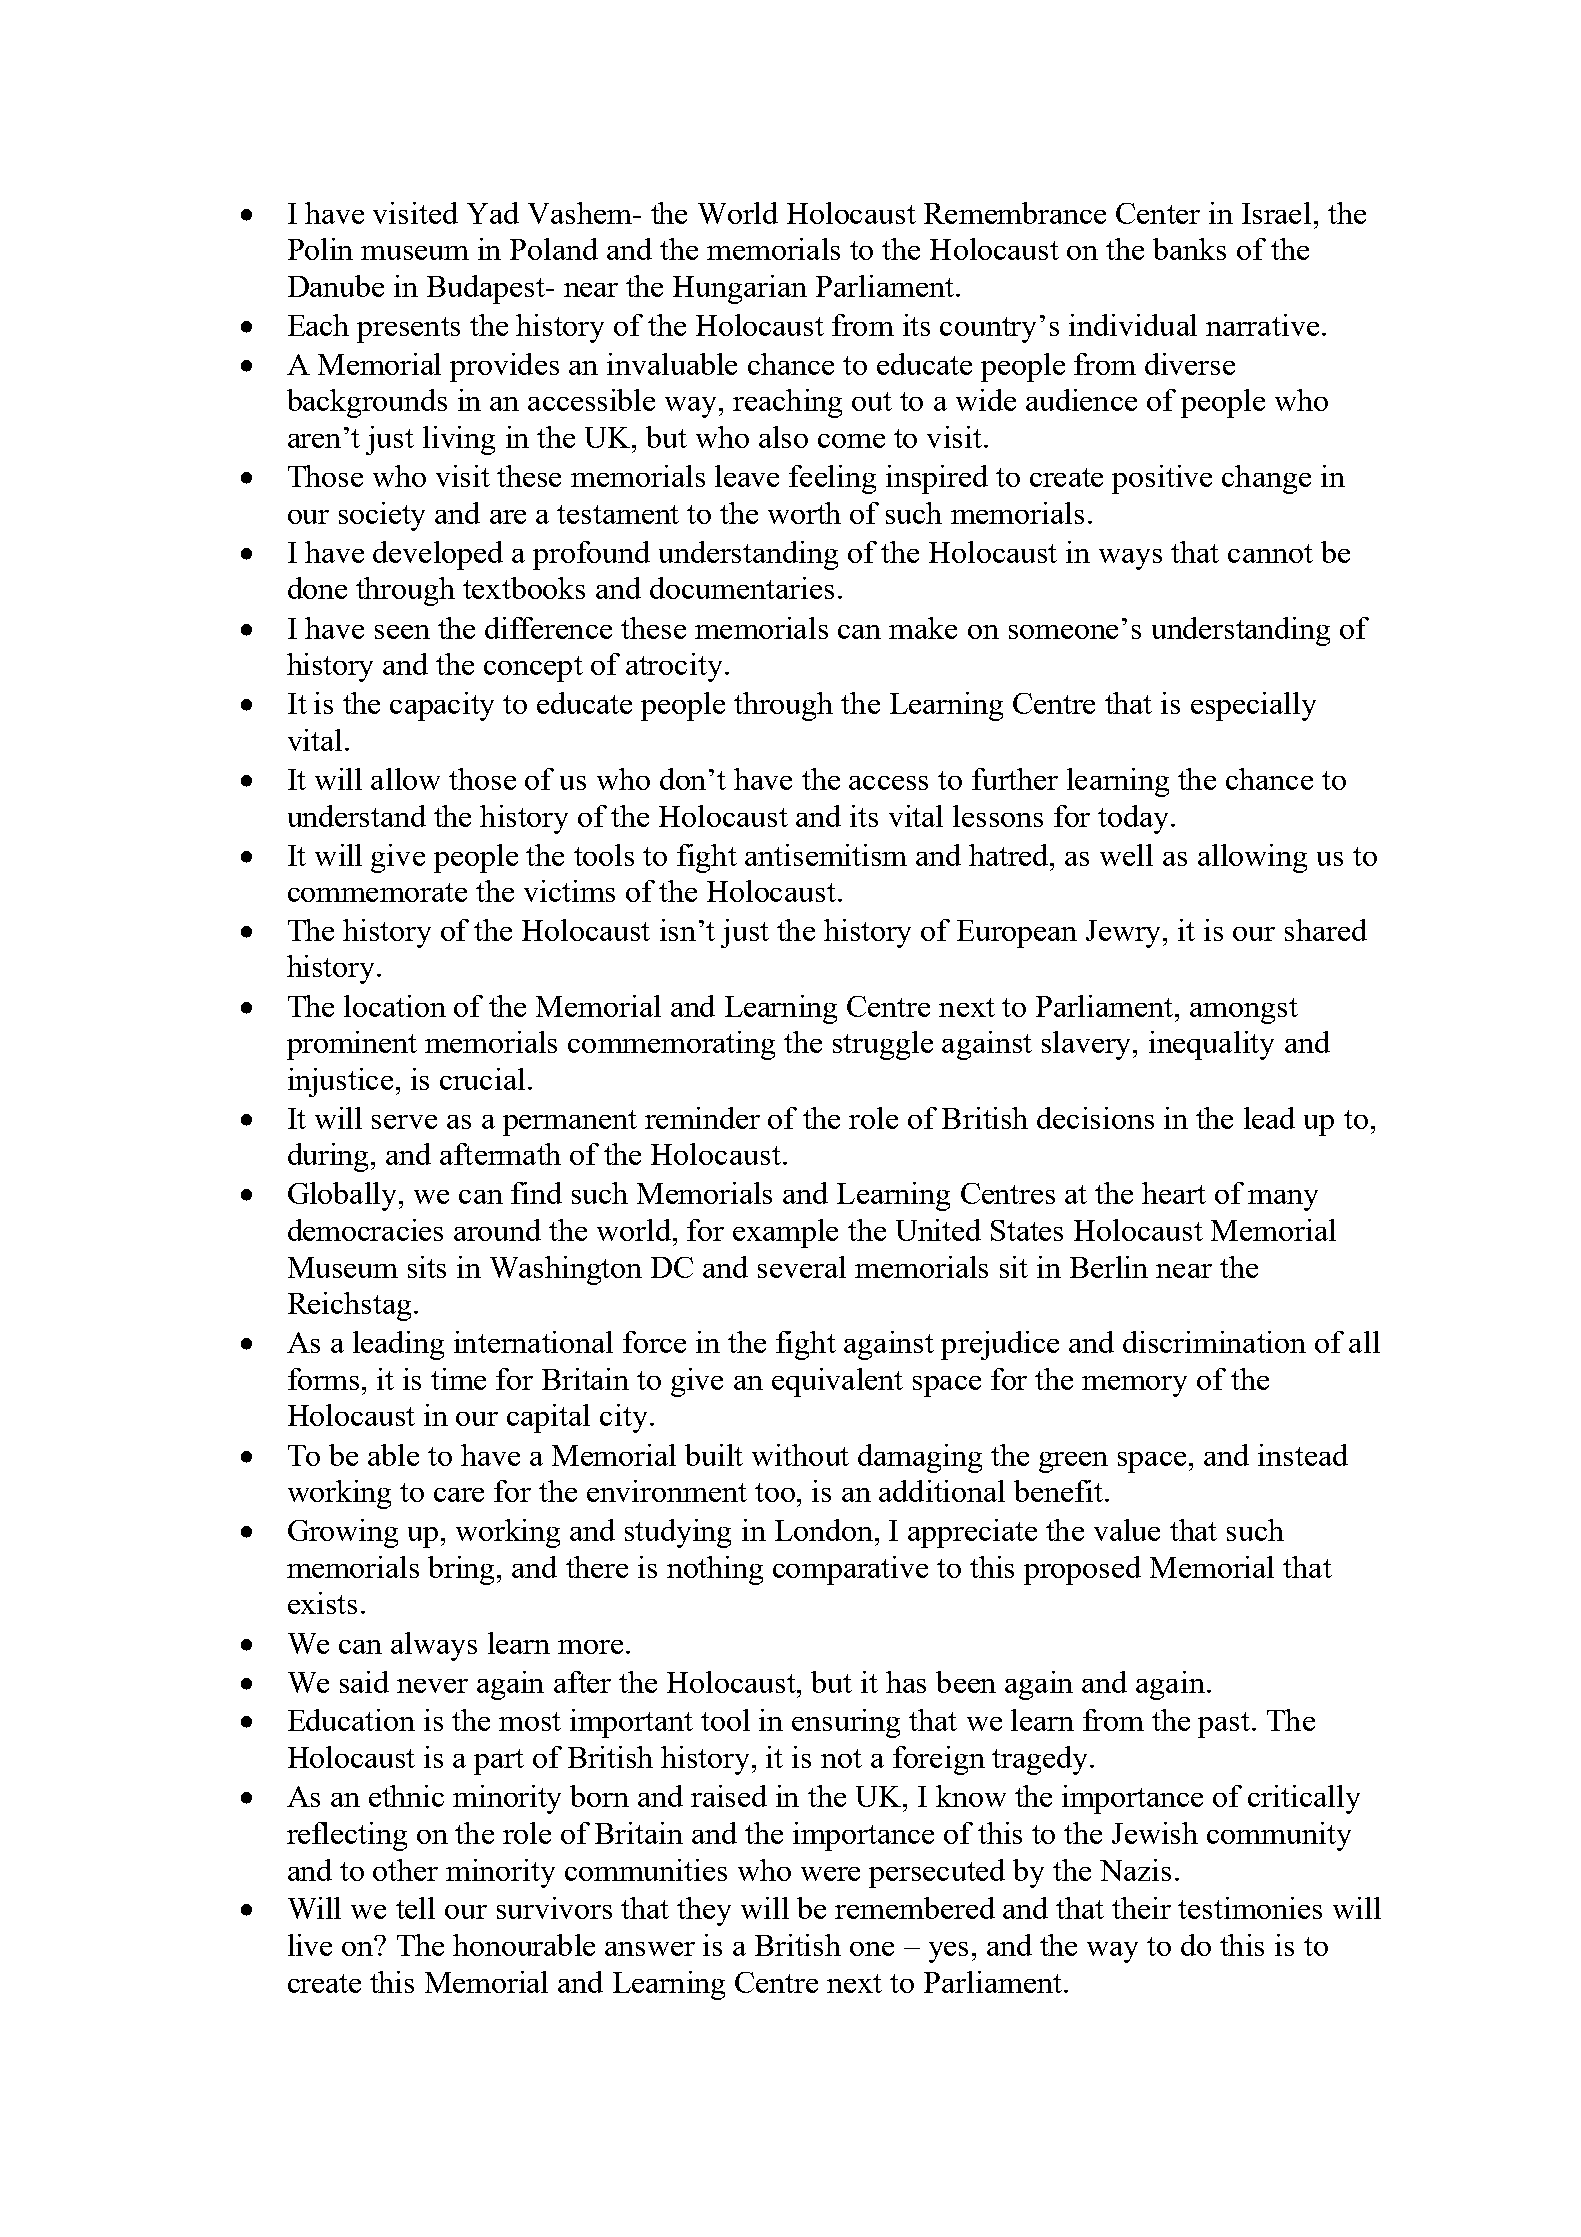  I want to click on crucial, so click(482, 1079).
